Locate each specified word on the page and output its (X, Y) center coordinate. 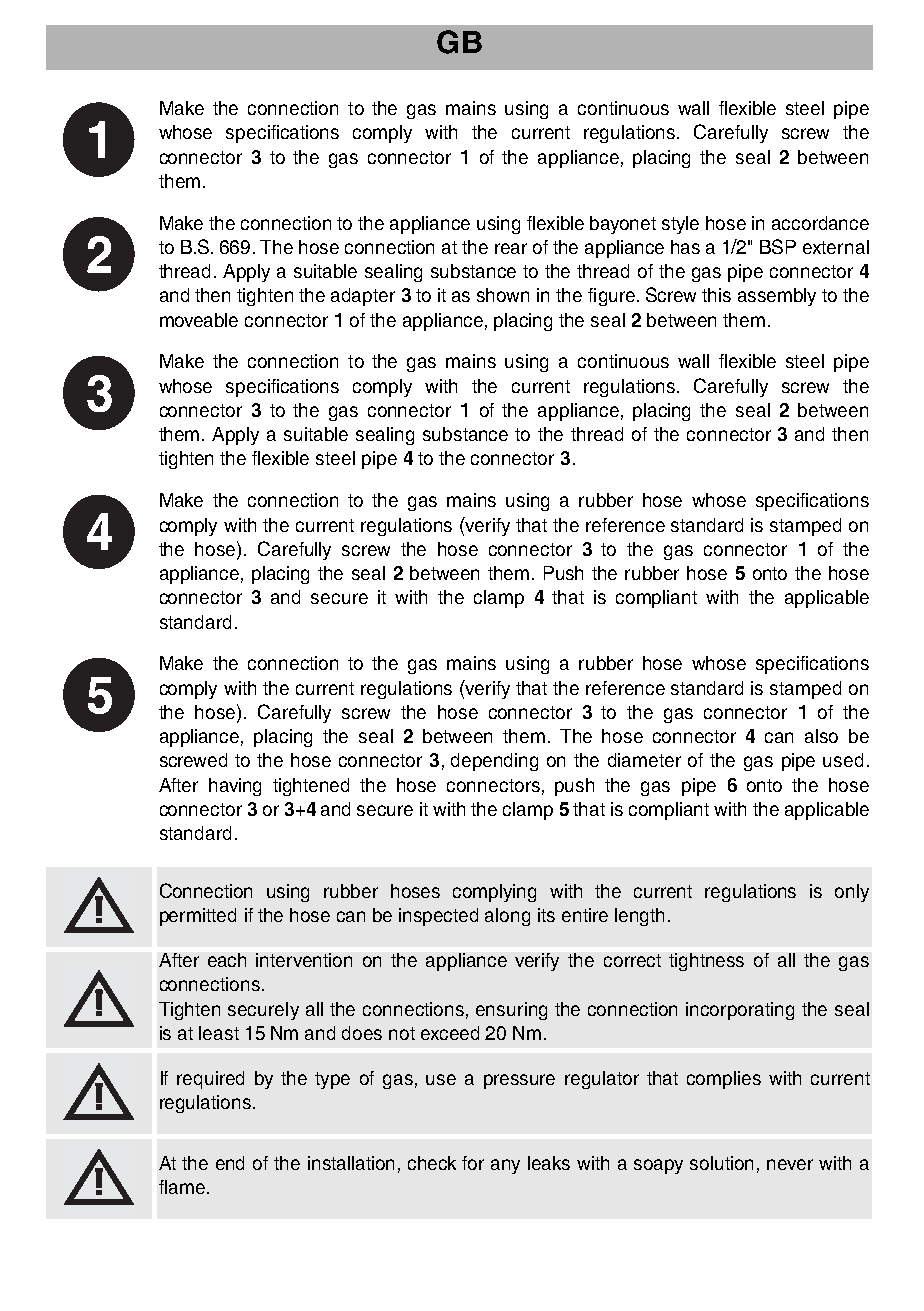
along (507, 917)
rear (511, 248)
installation (351, 1163)
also (821, 736)
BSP (778, 246)
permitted (198, 917)
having (235, 787)
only (852, 893)
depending (494, 762)
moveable (199, 320)
